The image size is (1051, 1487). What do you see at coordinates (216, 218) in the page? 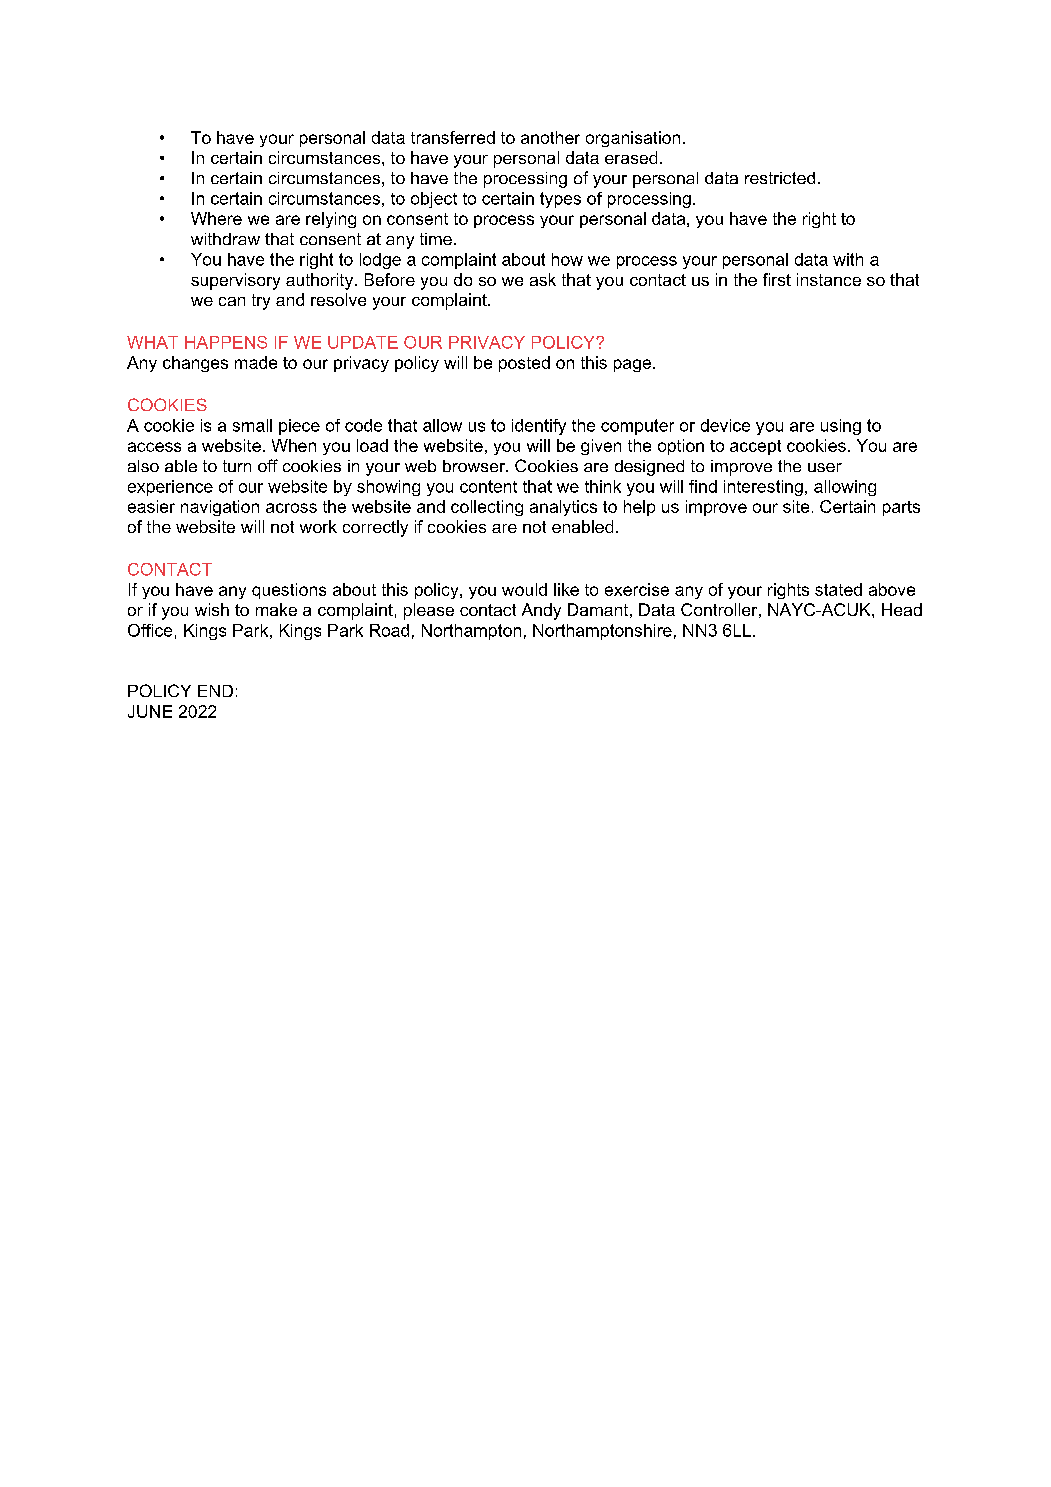
I see `Where` at bounding box center [216, 218].
